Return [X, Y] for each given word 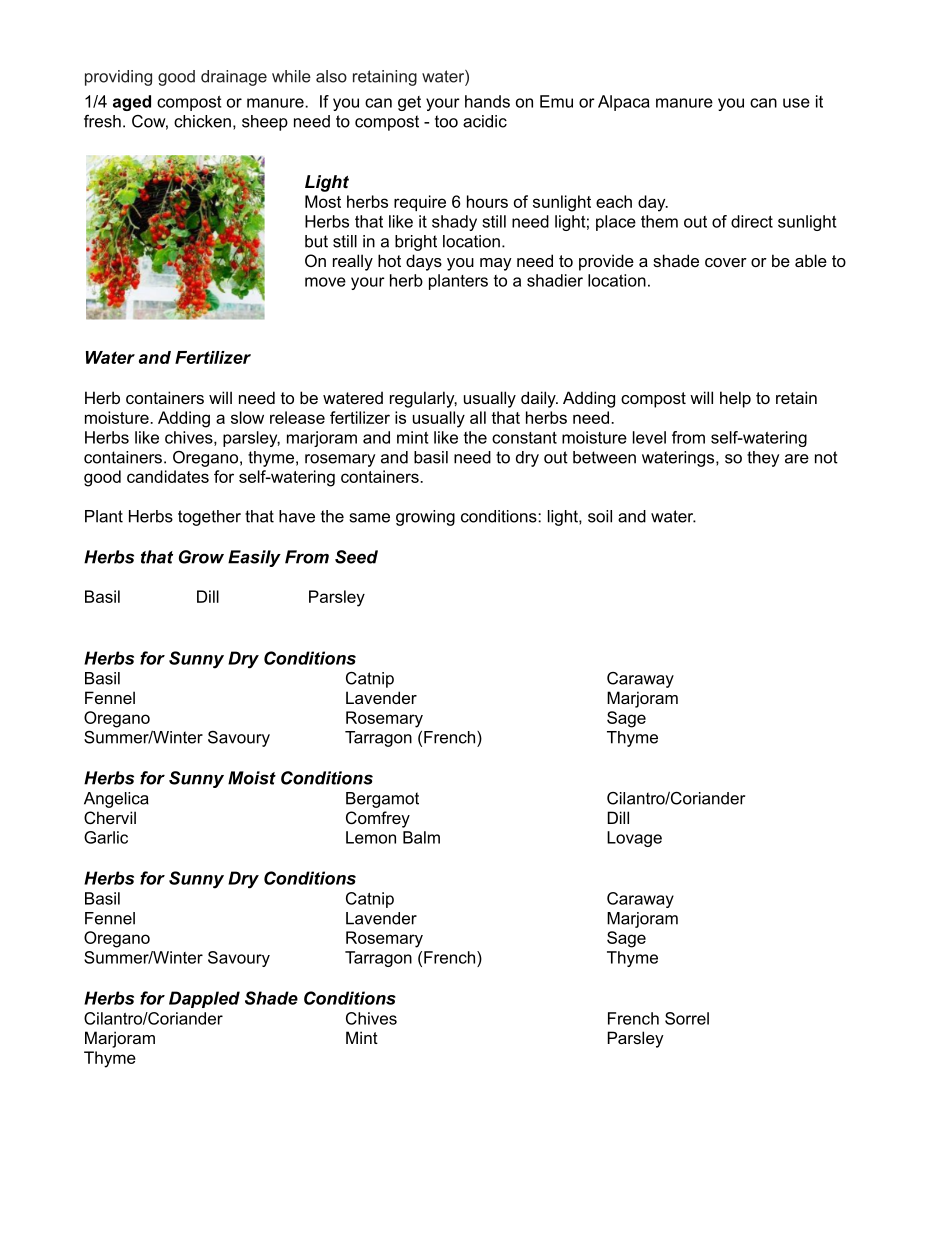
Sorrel [687, 1018]
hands [487, 101]
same [370, 518]
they [763, 459]
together [209, 518]
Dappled [204, 999]
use [796, 103]
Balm [421, 837]
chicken [202, 121]
